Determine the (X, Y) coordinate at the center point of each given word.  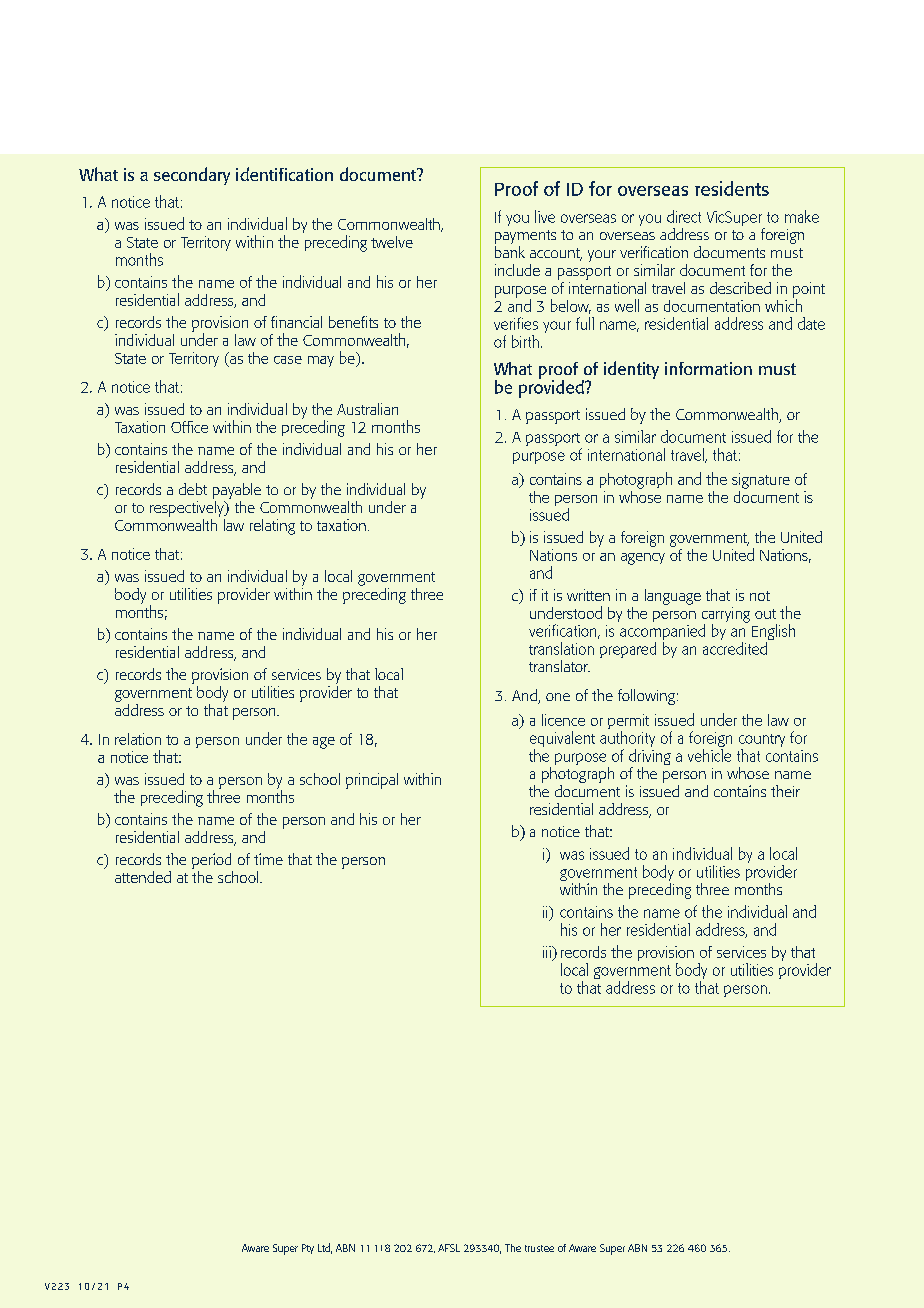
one (558, 697)
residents (732, 188)
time (268, 859)
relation (138, 739)
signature (761, 481)
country (762, 742)
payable (237, 491)
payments (525, 237)
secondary (192, 176)
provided (552, 387)
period (211, 861)
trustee (539, 1248)
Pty (308, 1249)
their (785, 791)
